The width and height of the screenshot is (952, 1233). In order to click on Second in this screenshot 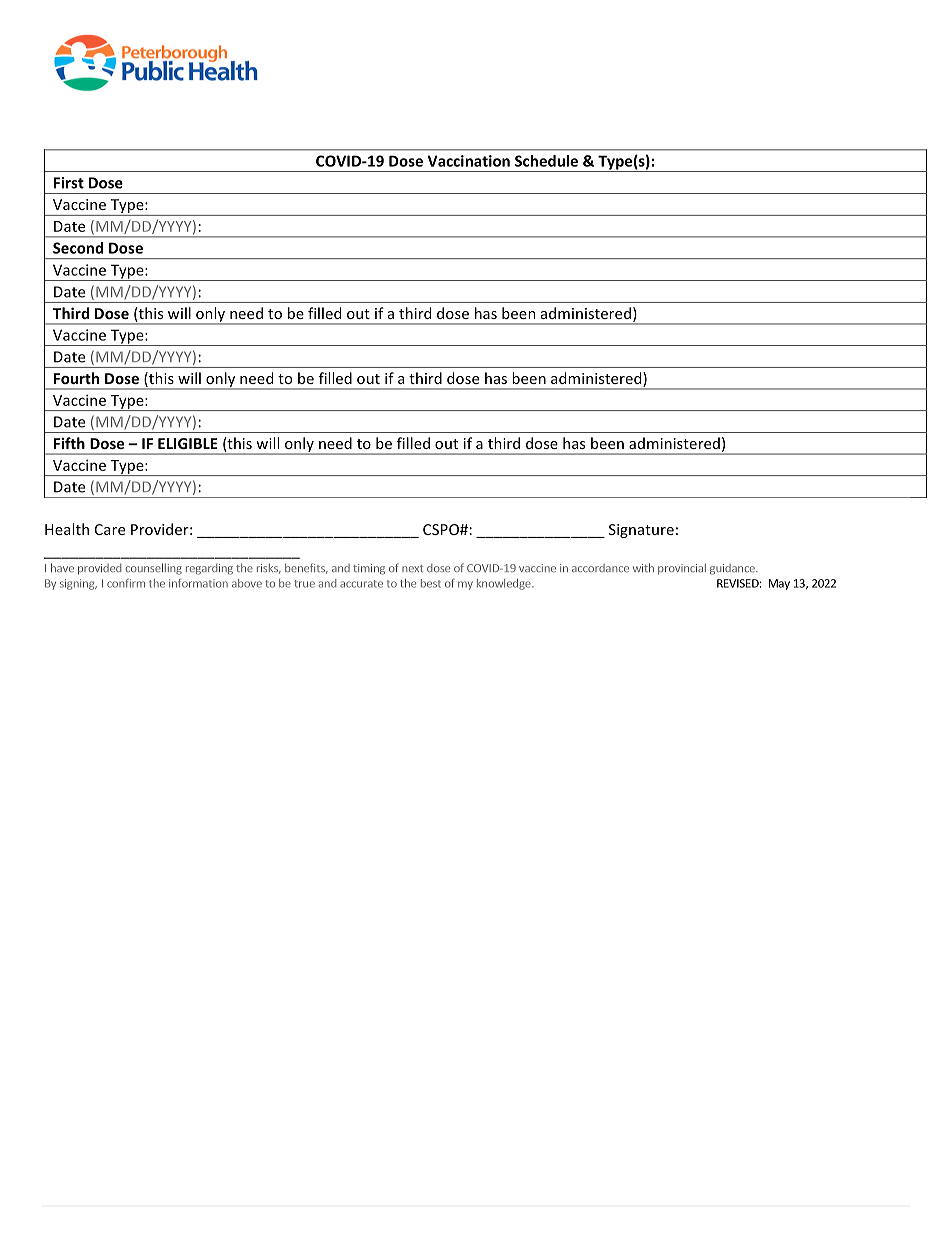, I will do `click(78, 248)`.
